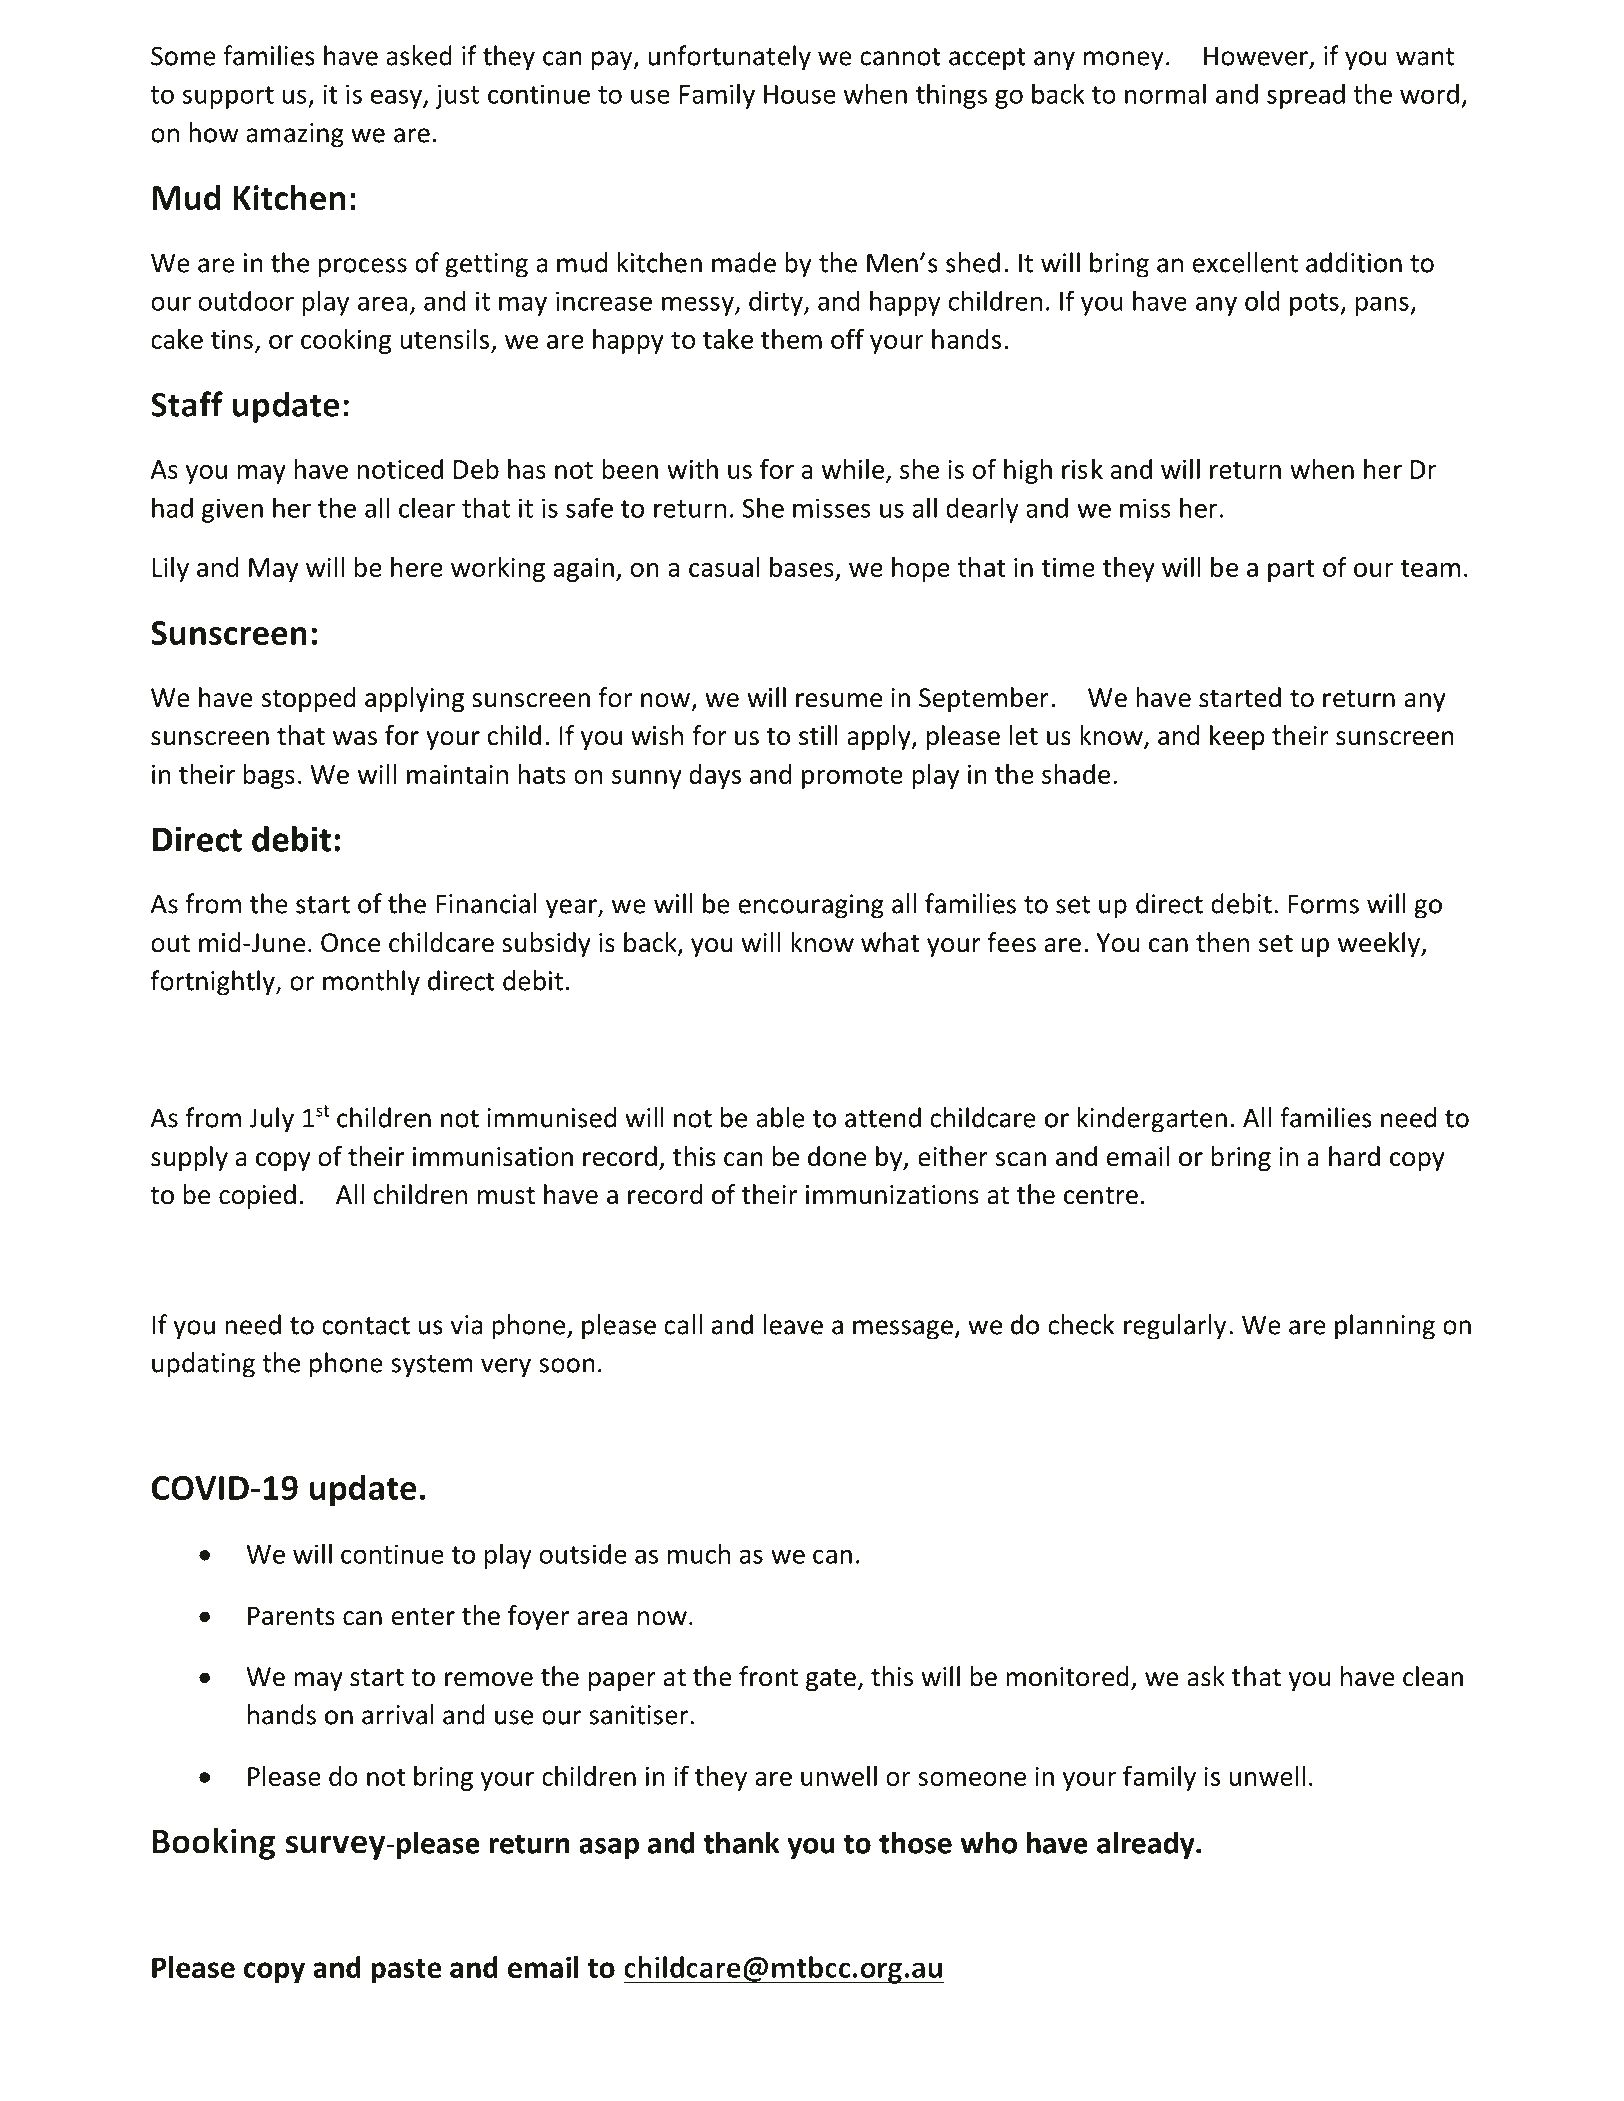 This screenshot has width=1624, height=2101. Describe the element at coordinates (371, 983) in the screenshot. I see `monthly` at that location.
